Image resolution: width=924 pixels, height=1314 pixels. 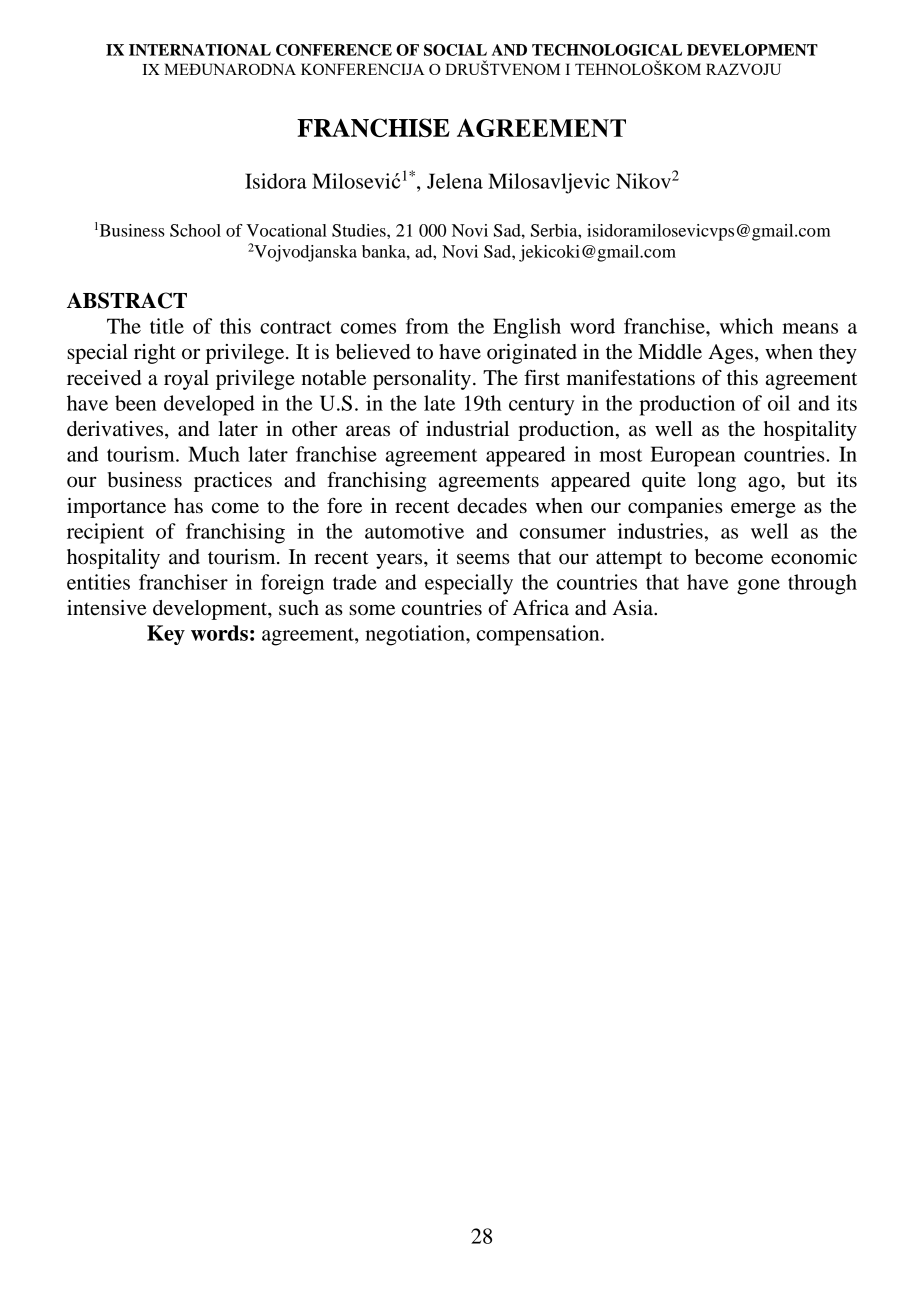 What do you see at coordinates (200, 50) in the screenshot?
I see `INTERNATIONAL` at bounding box center [200, 50].
